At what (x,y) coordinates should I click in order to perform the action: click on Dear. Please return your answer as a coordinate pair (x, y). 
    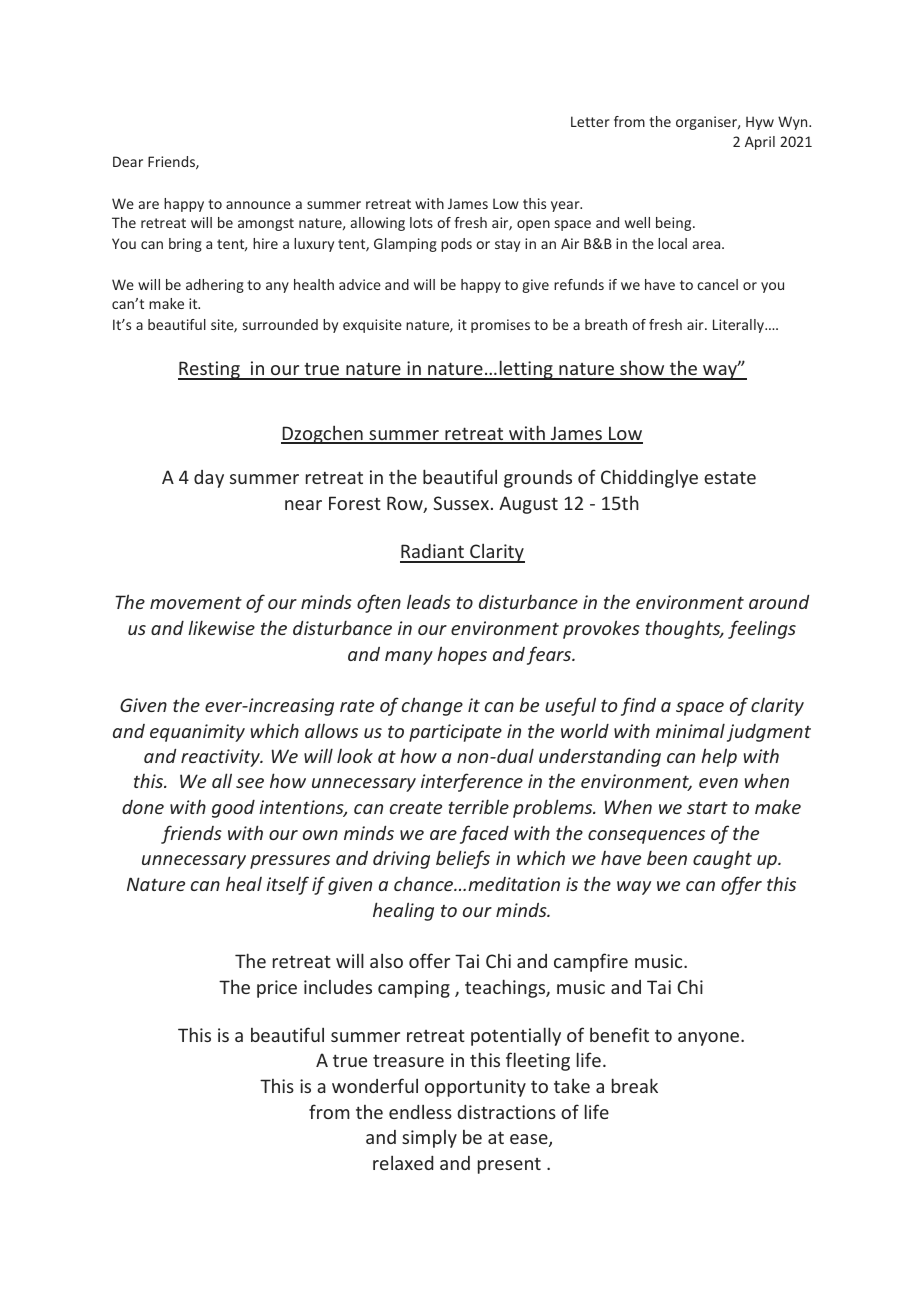
    Looking at the image, I should click on (128, 161).
